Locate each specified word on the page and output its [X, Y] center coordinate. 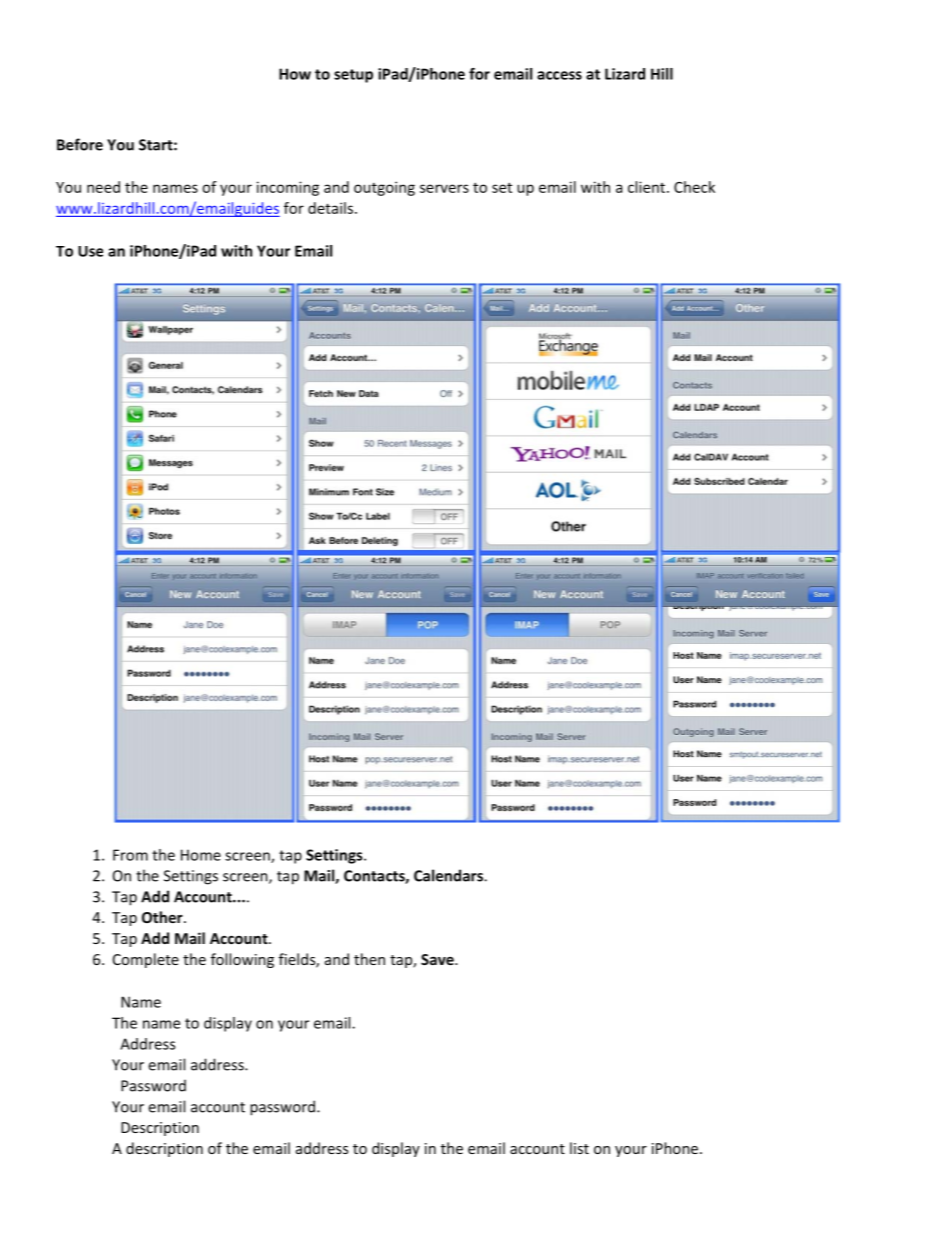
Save [438, 959]
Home [201, 855]
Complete [146, 960]
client [646, 187]
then [369, 959]
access [559, 75]
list [579, 1148]
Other [163, 917]
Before [80, 144]
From [130, 855]
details [330, 208]
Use [90, 251]
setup [353, 76]
